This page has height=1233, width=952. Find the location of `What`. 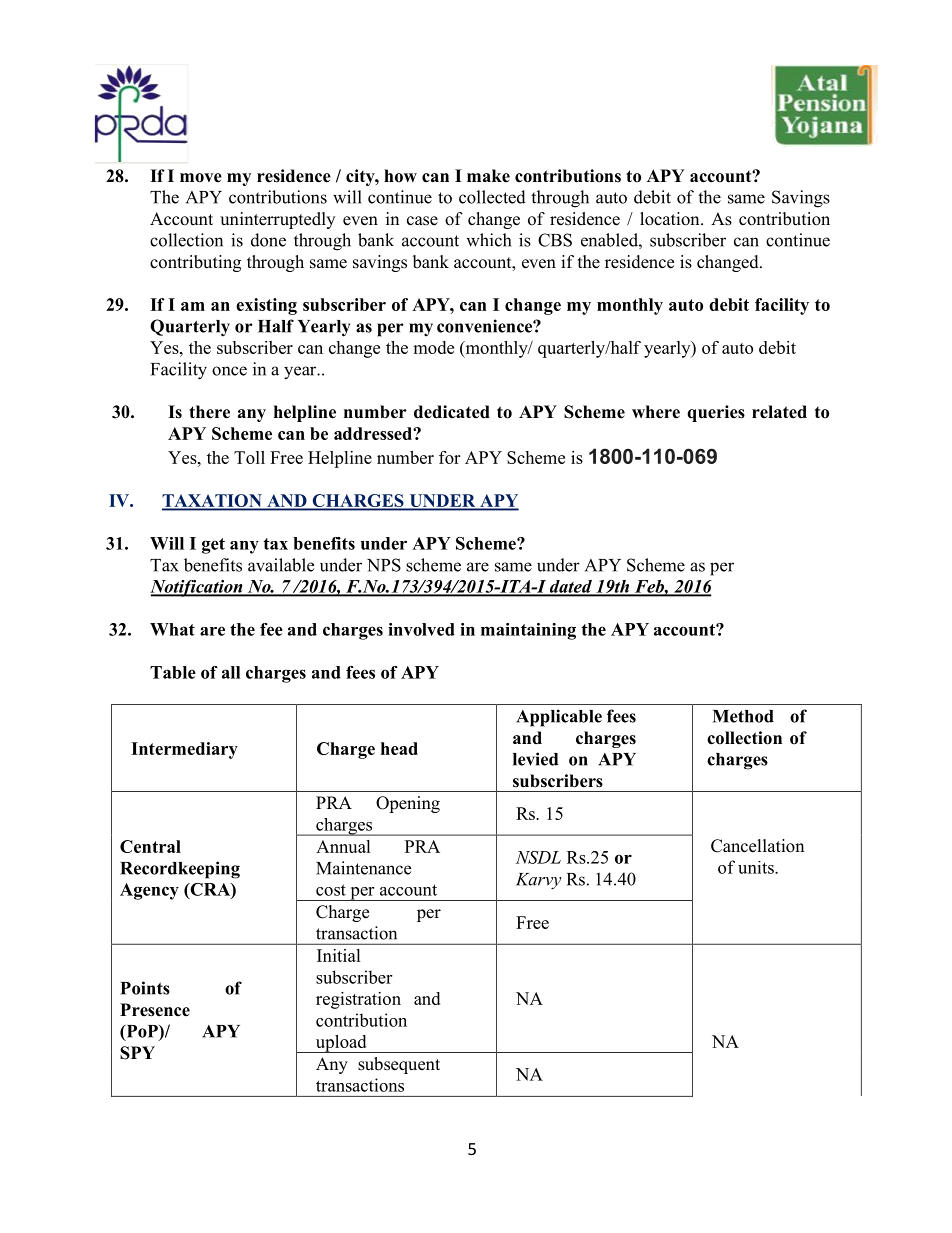

What is located at coordinates (172, 629).
